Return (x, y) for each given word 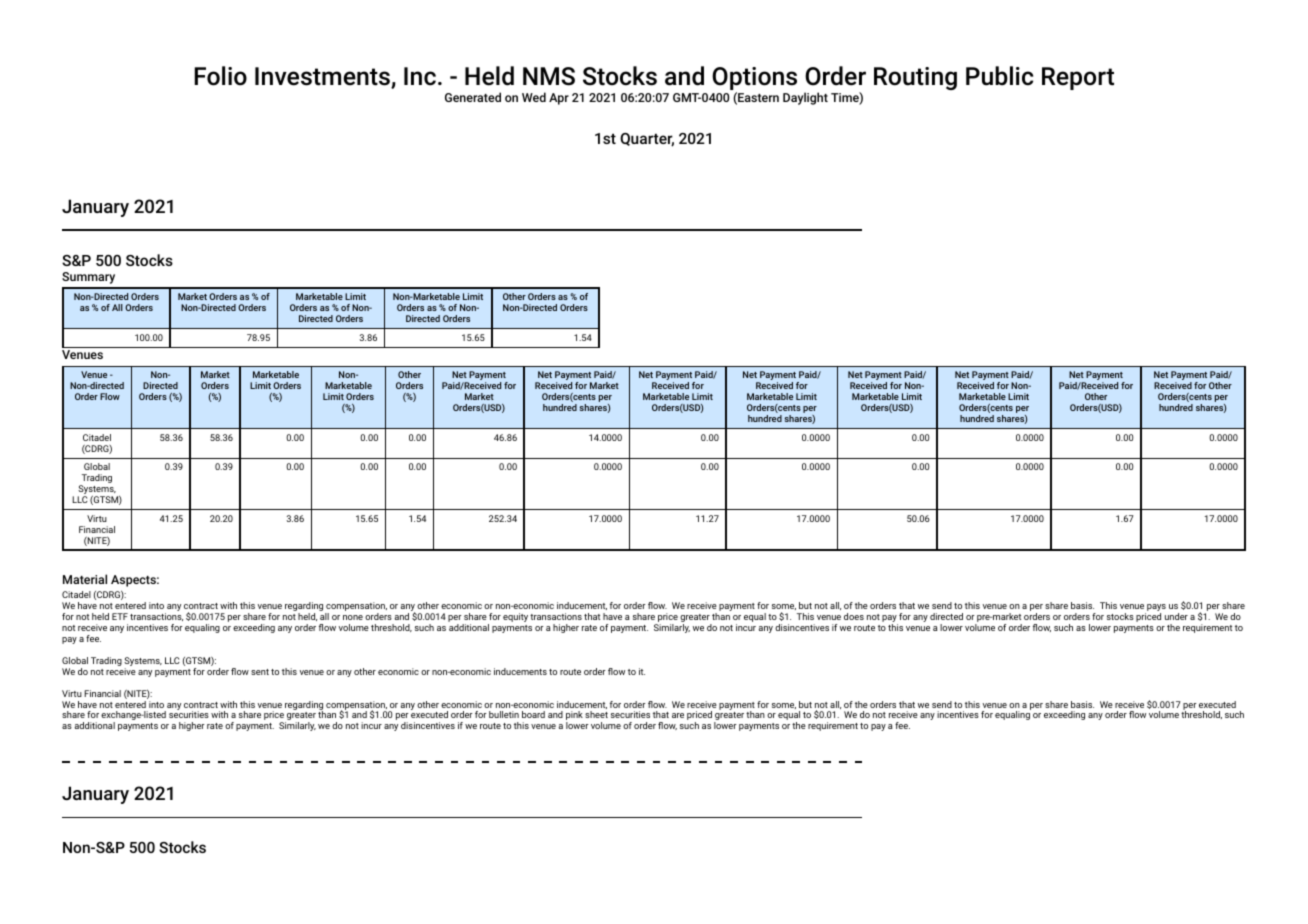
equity (515, 617)
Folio (220, 76)
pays (1155, 609)
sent (260, 672)
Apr (559, 99)
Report (1078, 78)
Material (85, 579)
